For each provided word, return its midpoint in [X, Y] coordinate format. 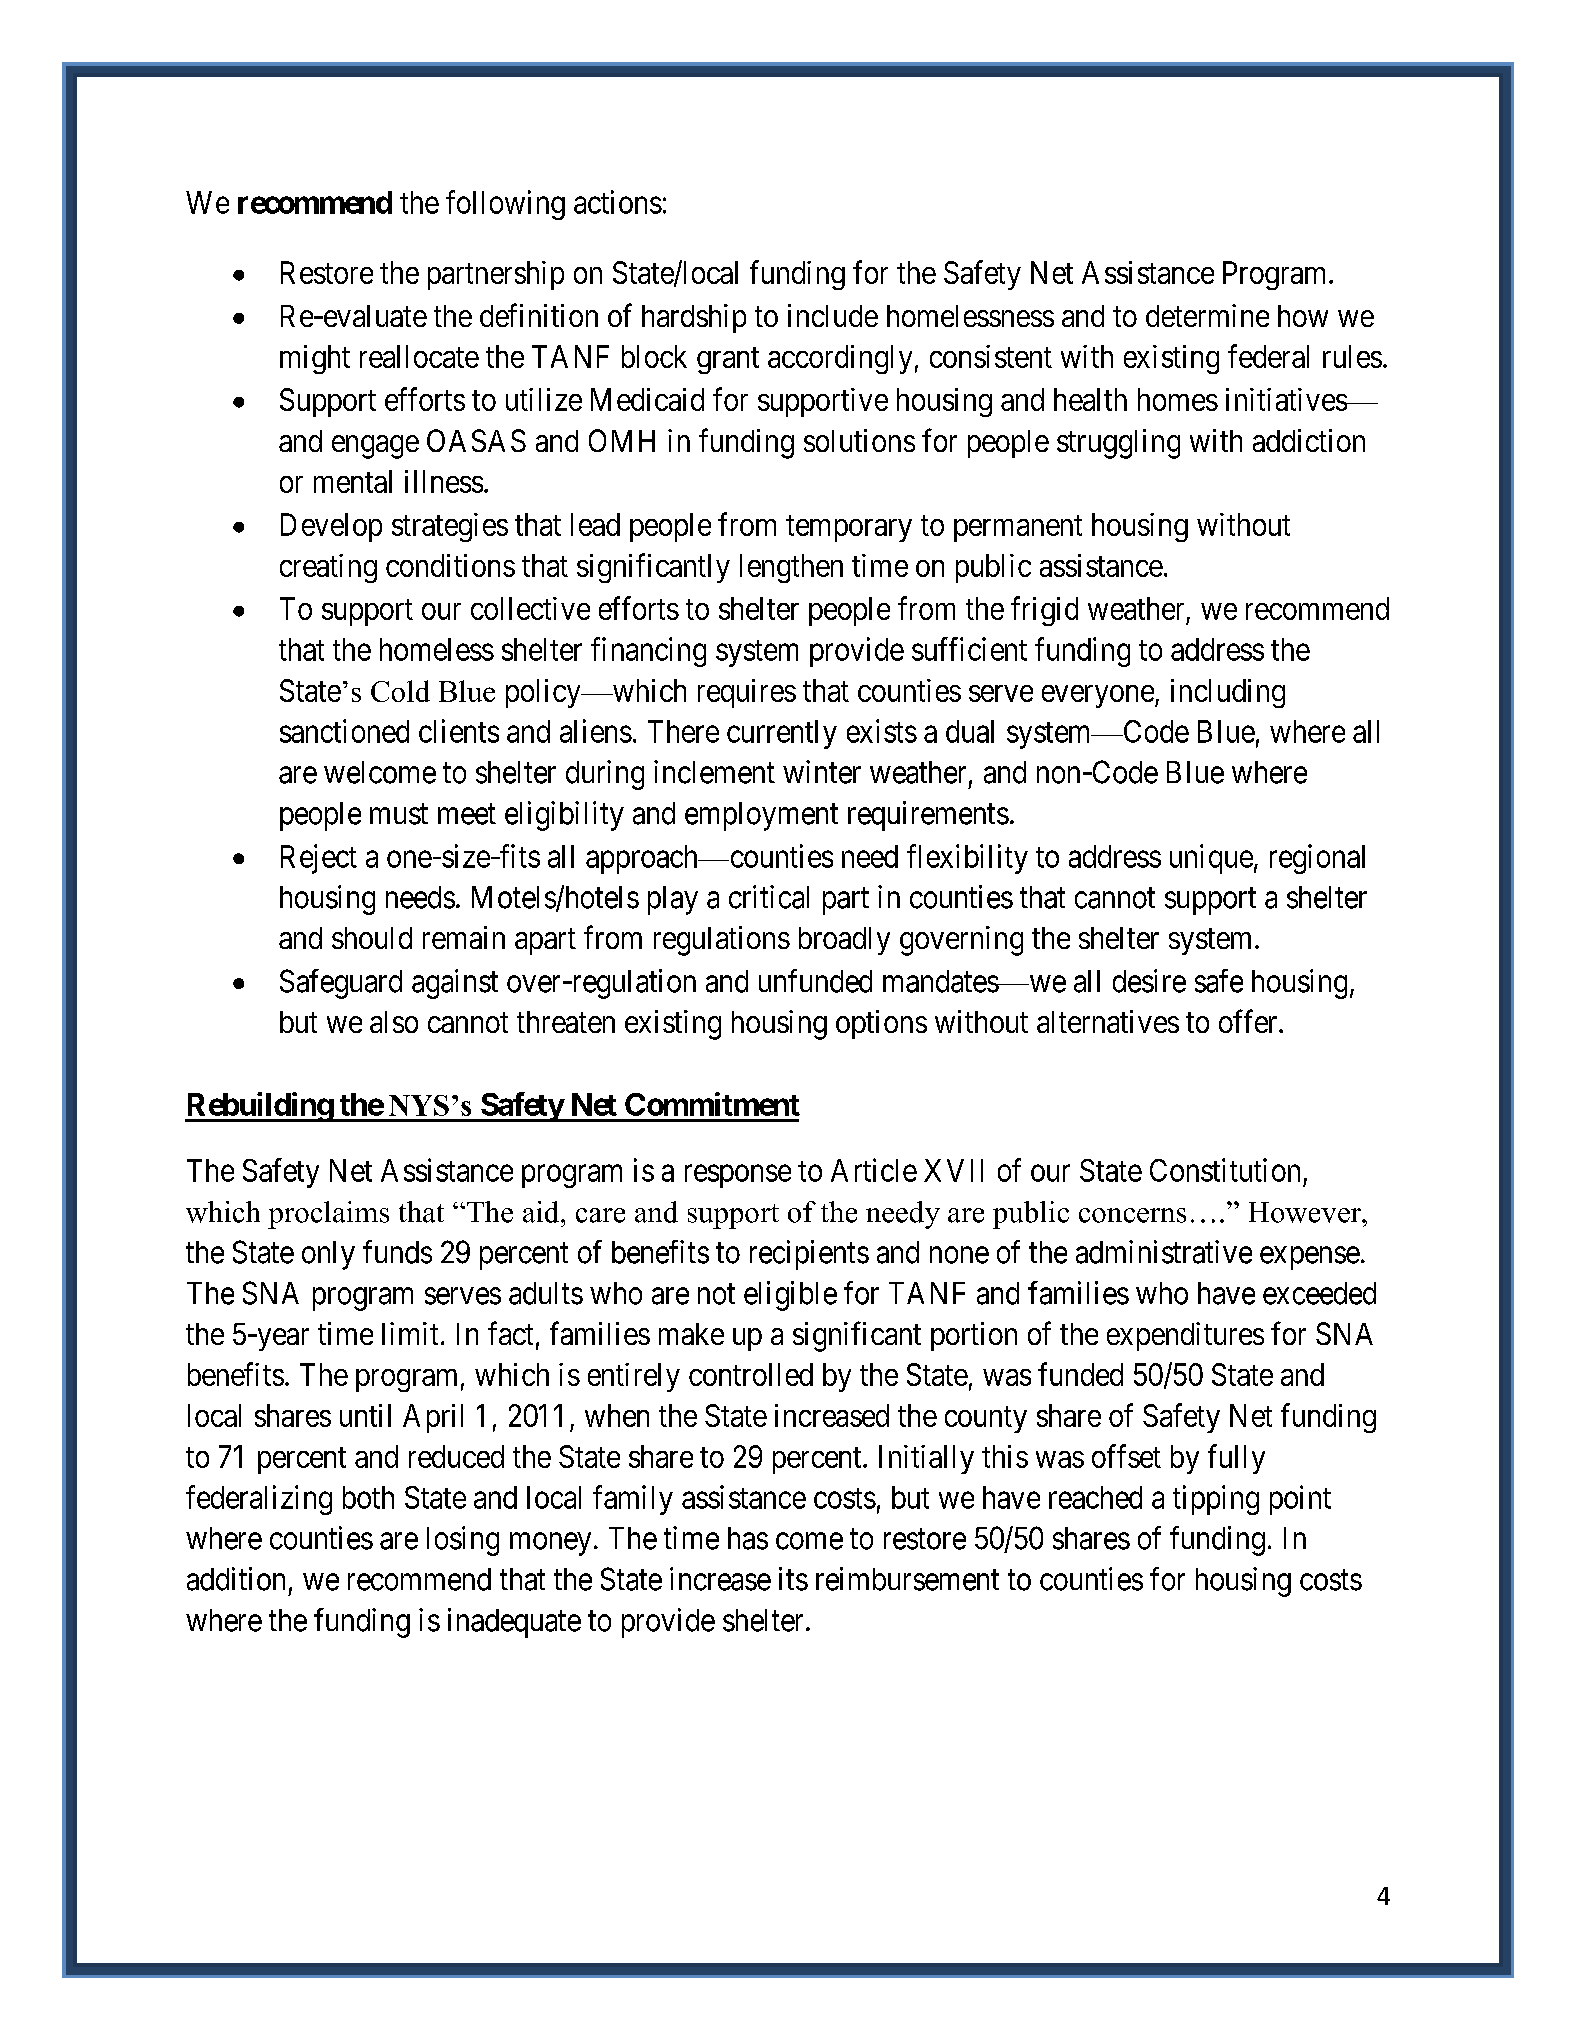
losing [463, 1541]
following [505, 205]
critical [769, 897]
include [833, 315]
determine [1207, 315]
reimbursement [907, 1579]
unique [1211, 859]
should [372, 938]
